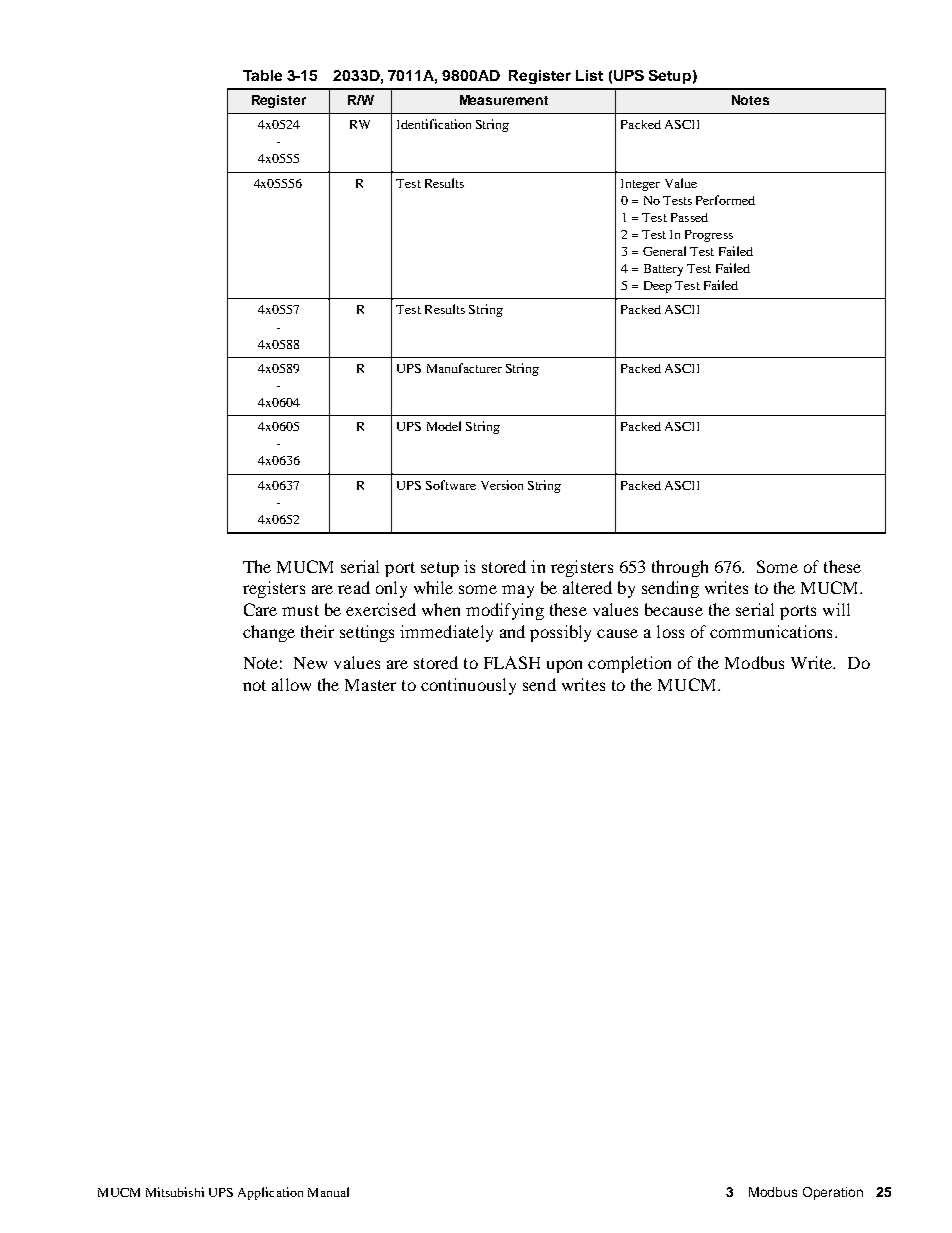  Describe the element at coordinates (512, 631) in the screenshot. I see `and` at that location.
